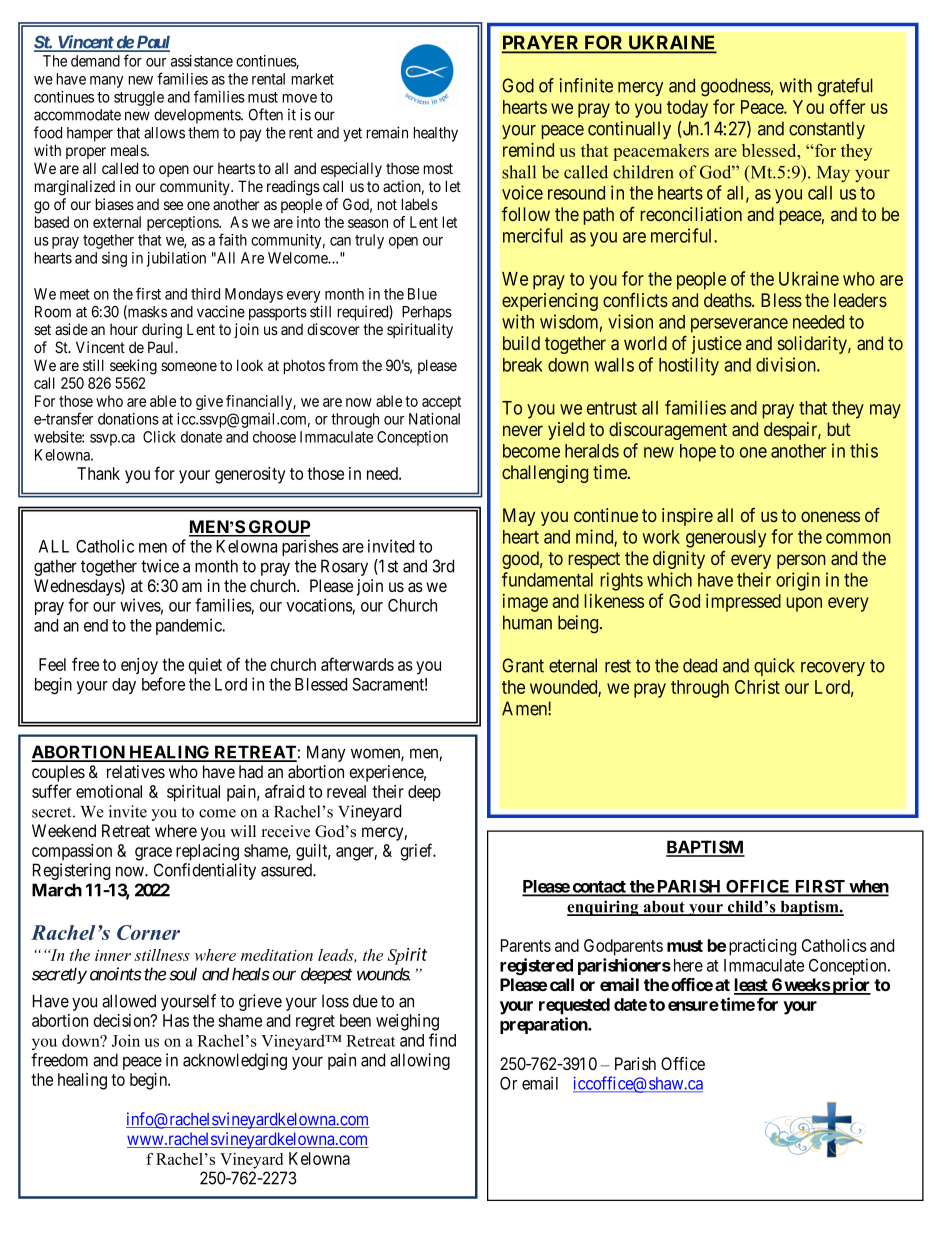  What do you see at coordinates (801, 561) in the page?
I see `person` at bounding box center [801, 561].
